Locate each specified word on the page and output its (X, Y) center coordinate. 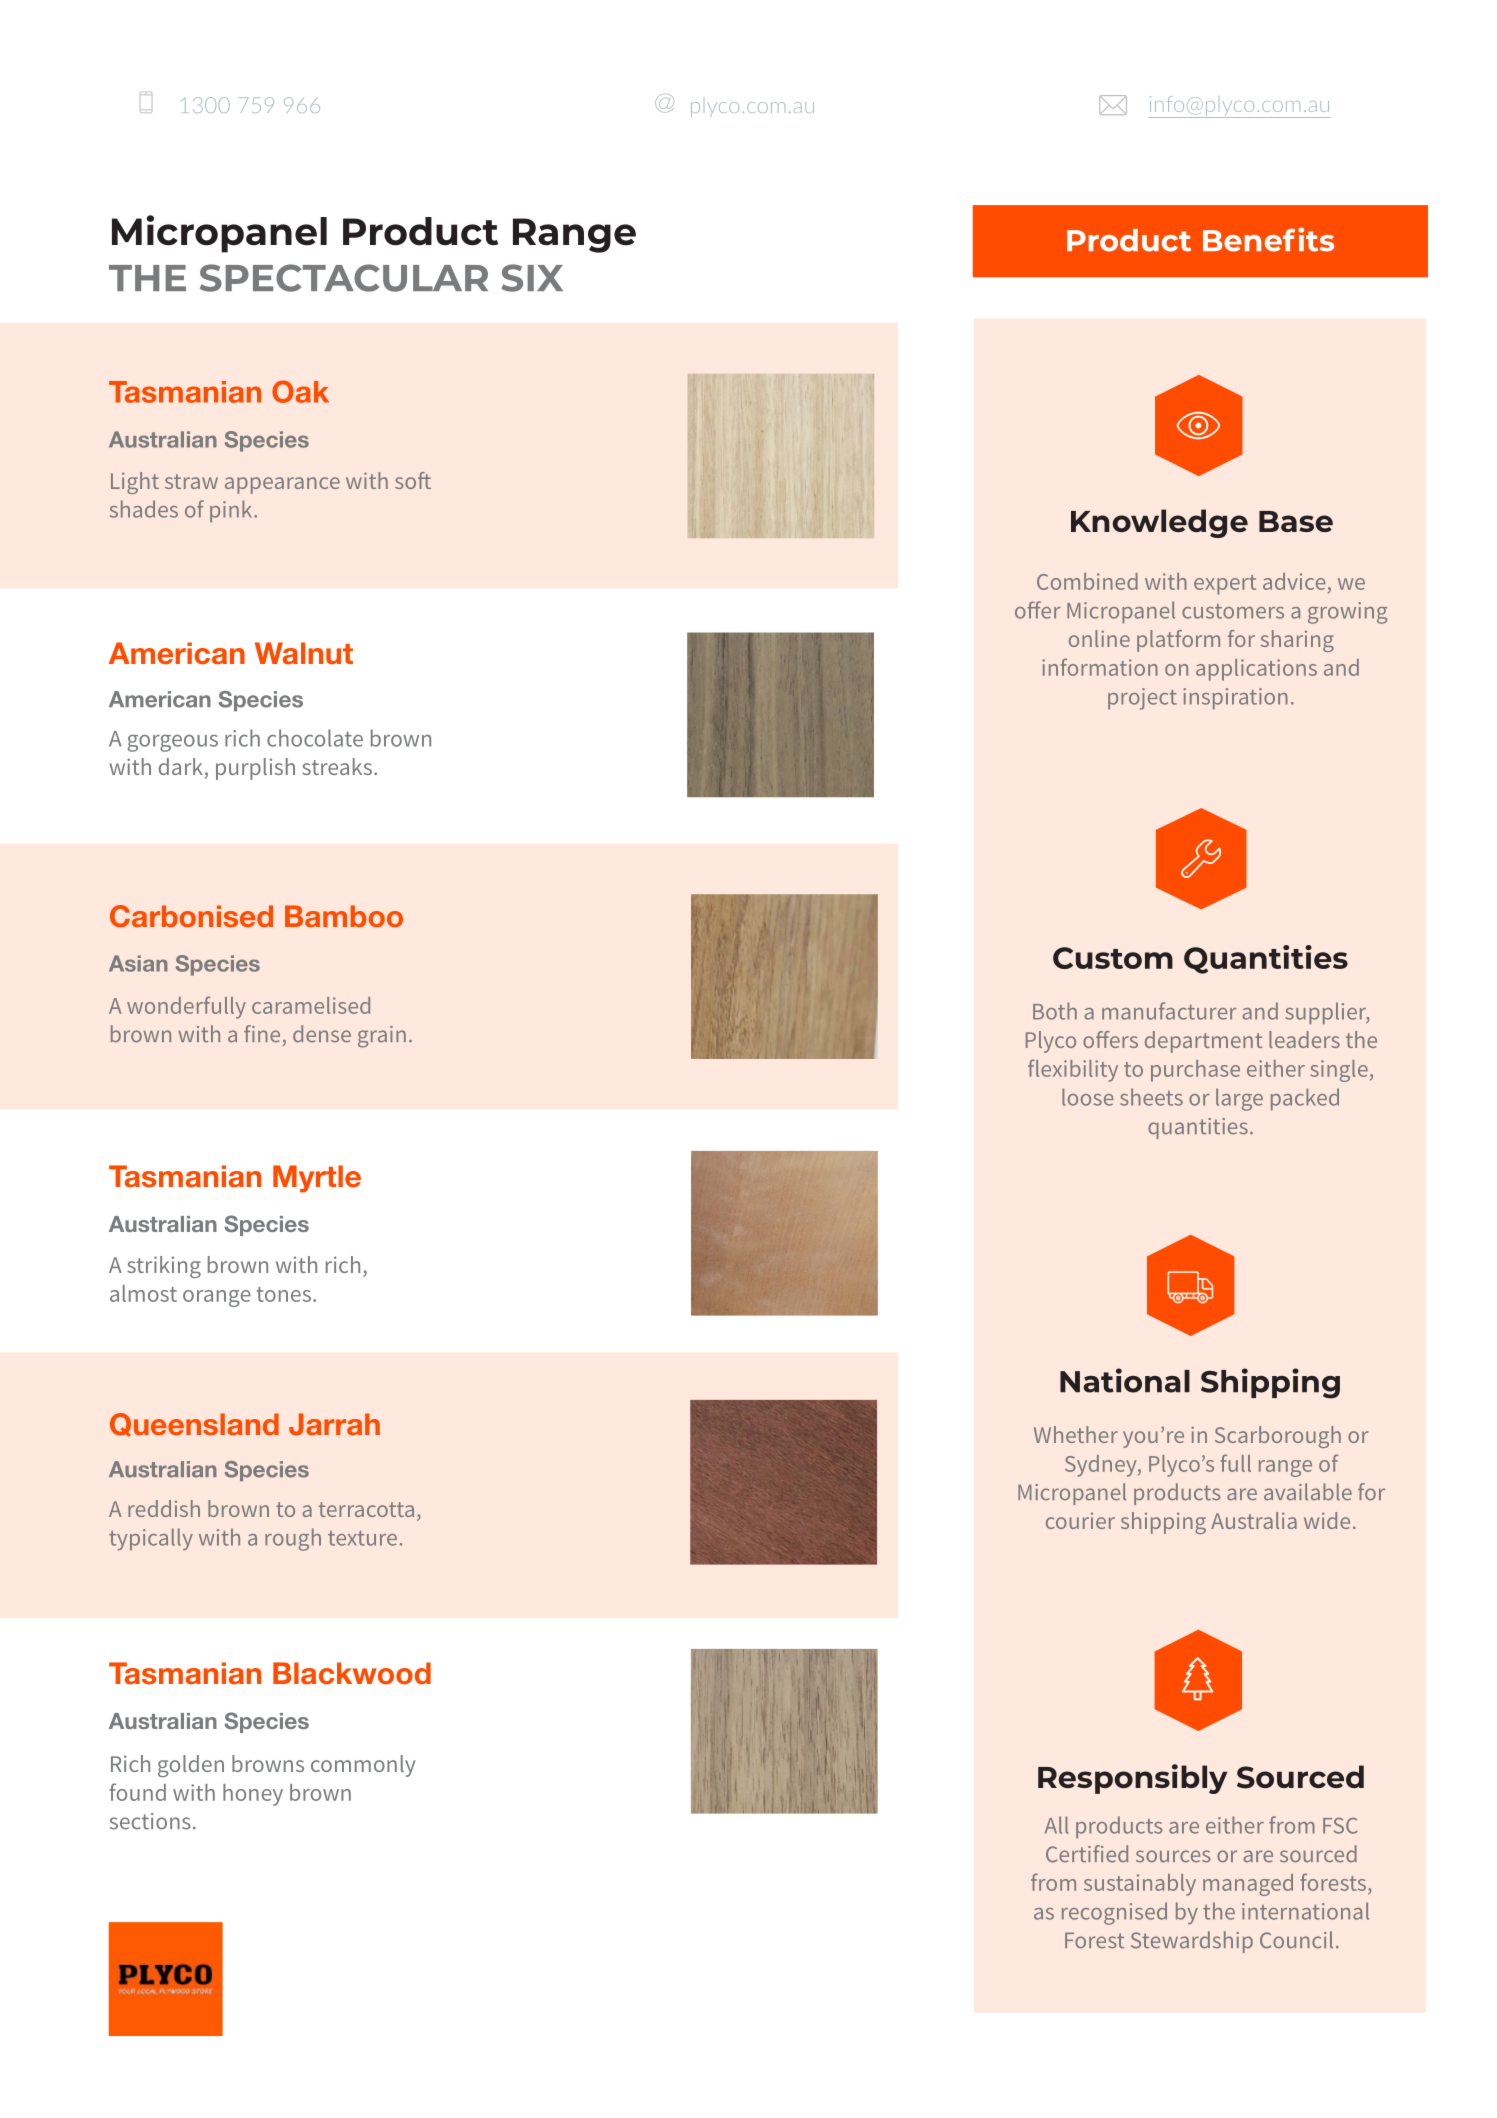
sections (150, 1821)
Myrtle (317, 1179)
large (1239, 1099)
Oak (300, 391)
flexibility (1073, 1070)
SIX (532, 278)
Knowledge (1159, 523)
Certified (1087, 1854)
